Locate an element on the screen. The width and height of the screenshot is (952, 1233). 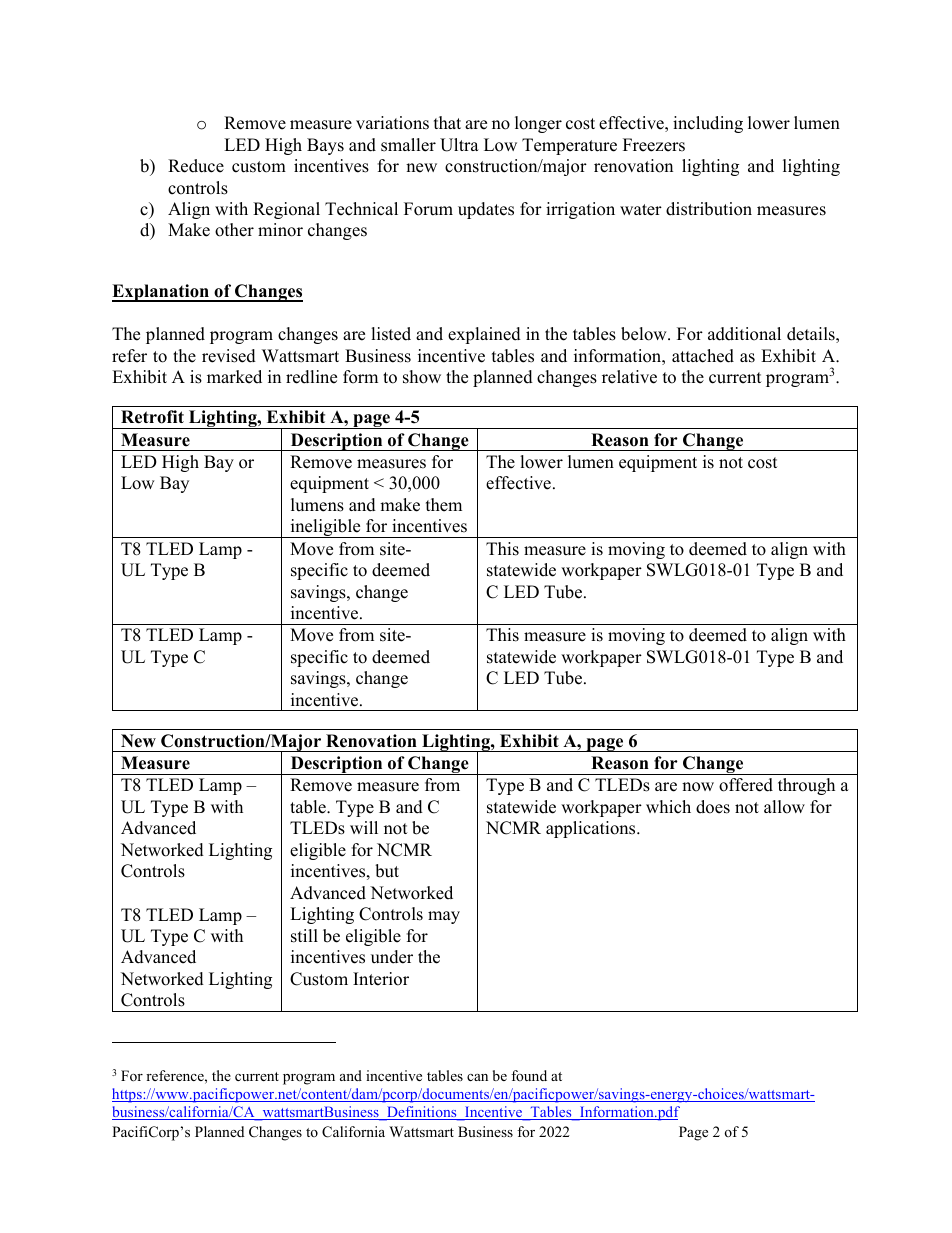
show is located at coordinates (422, 377).
